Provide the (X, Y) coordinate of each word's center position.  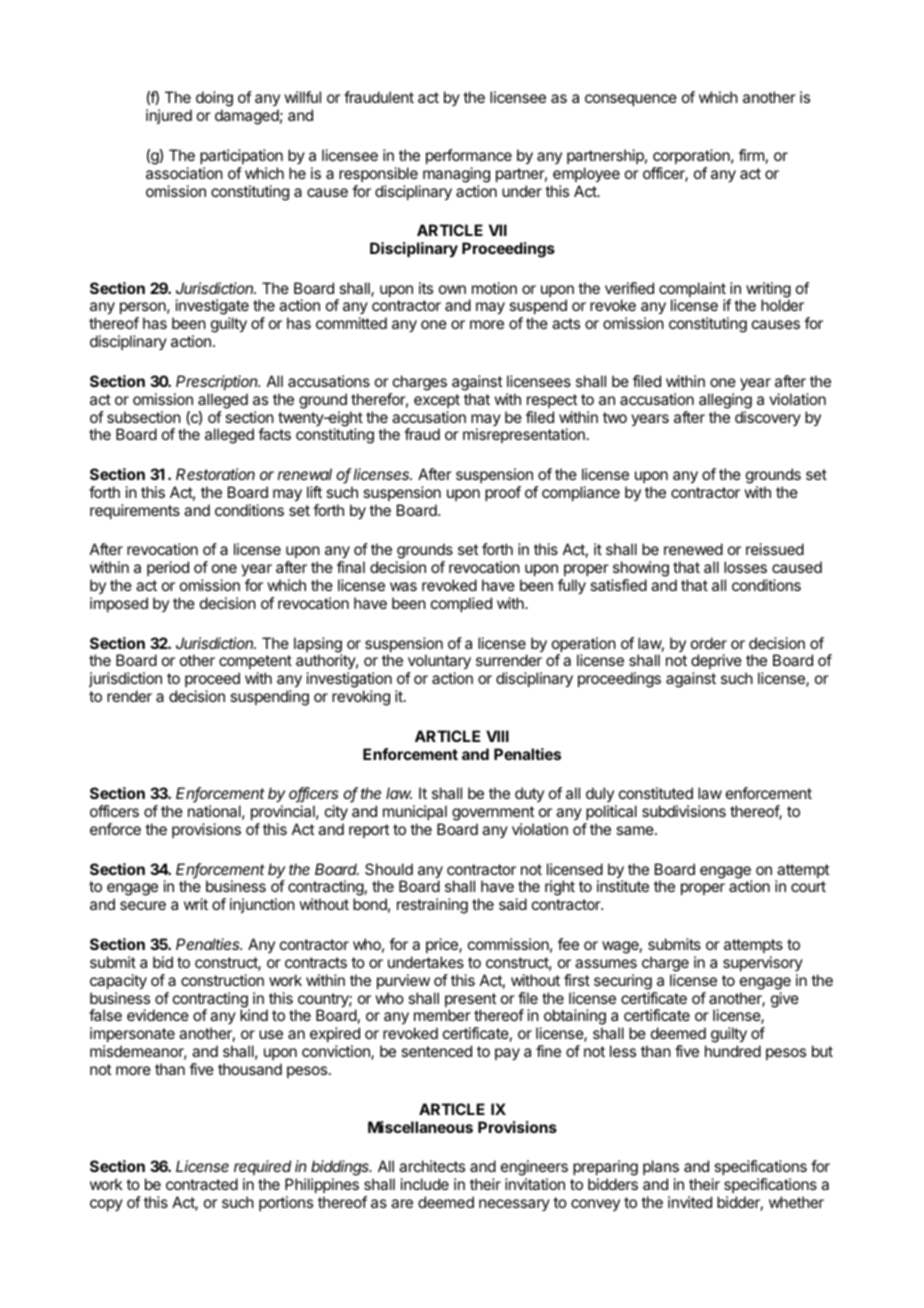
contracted (202, 1184)
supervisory (763, 963)
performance (469, 156)
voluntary (439, 663)
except (437, 401)
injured (169, 116)
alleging (725, 401)
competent (255, 664)
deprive (716, 663)
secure (143, 905)
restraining (432, 906)
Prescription (218, 382)
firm (751, 155)
